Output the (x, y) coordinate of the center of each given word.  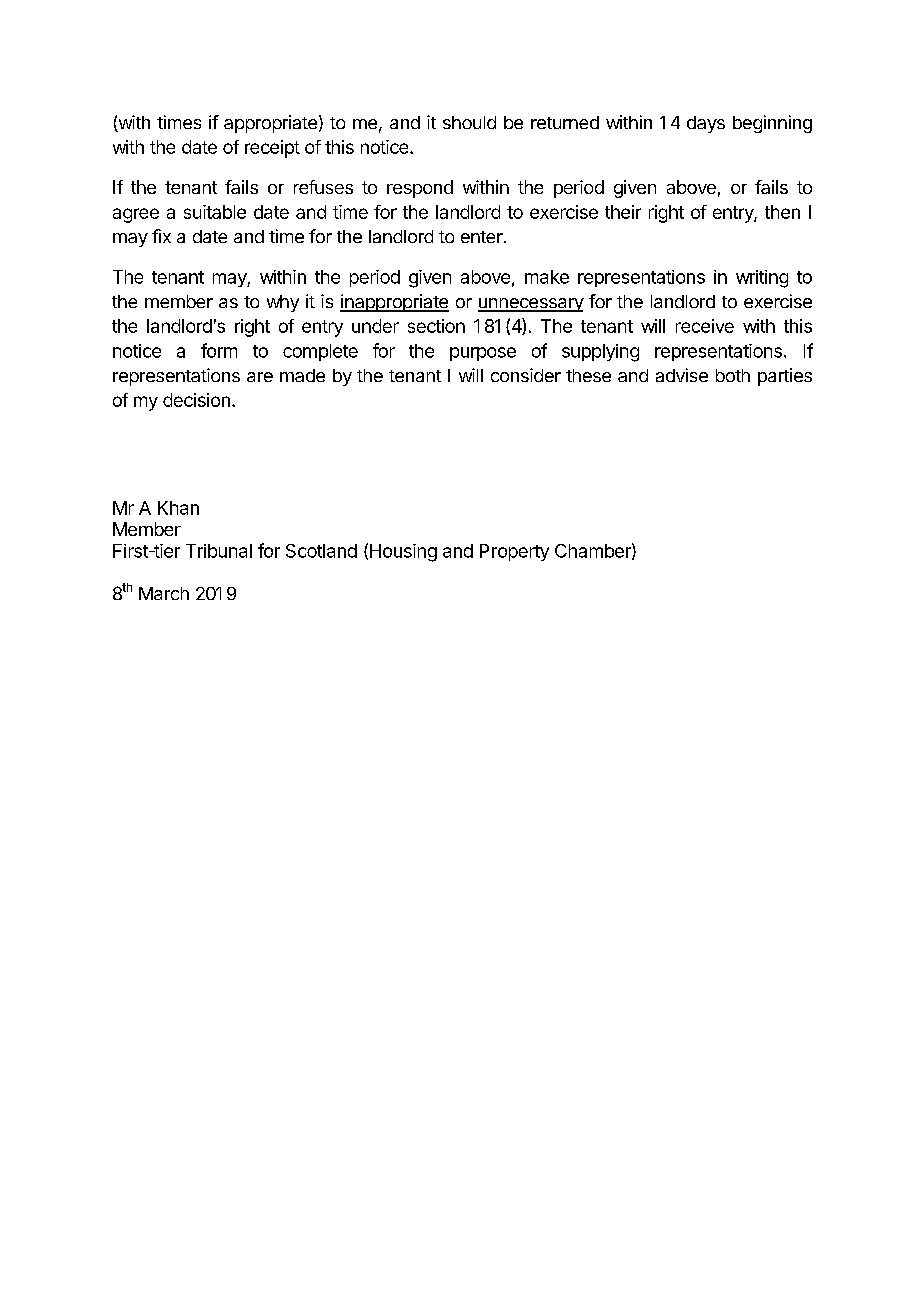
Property (514, 552)
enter (483, 237)
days (706, 124)
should (469, 122)
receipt (272, 149)
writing (762, 279)
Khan (178, 508)
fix (161, 236)
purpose (483, 354)
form (219, 350)
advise (682, 375)
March (164, 593)
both (733, 375)
